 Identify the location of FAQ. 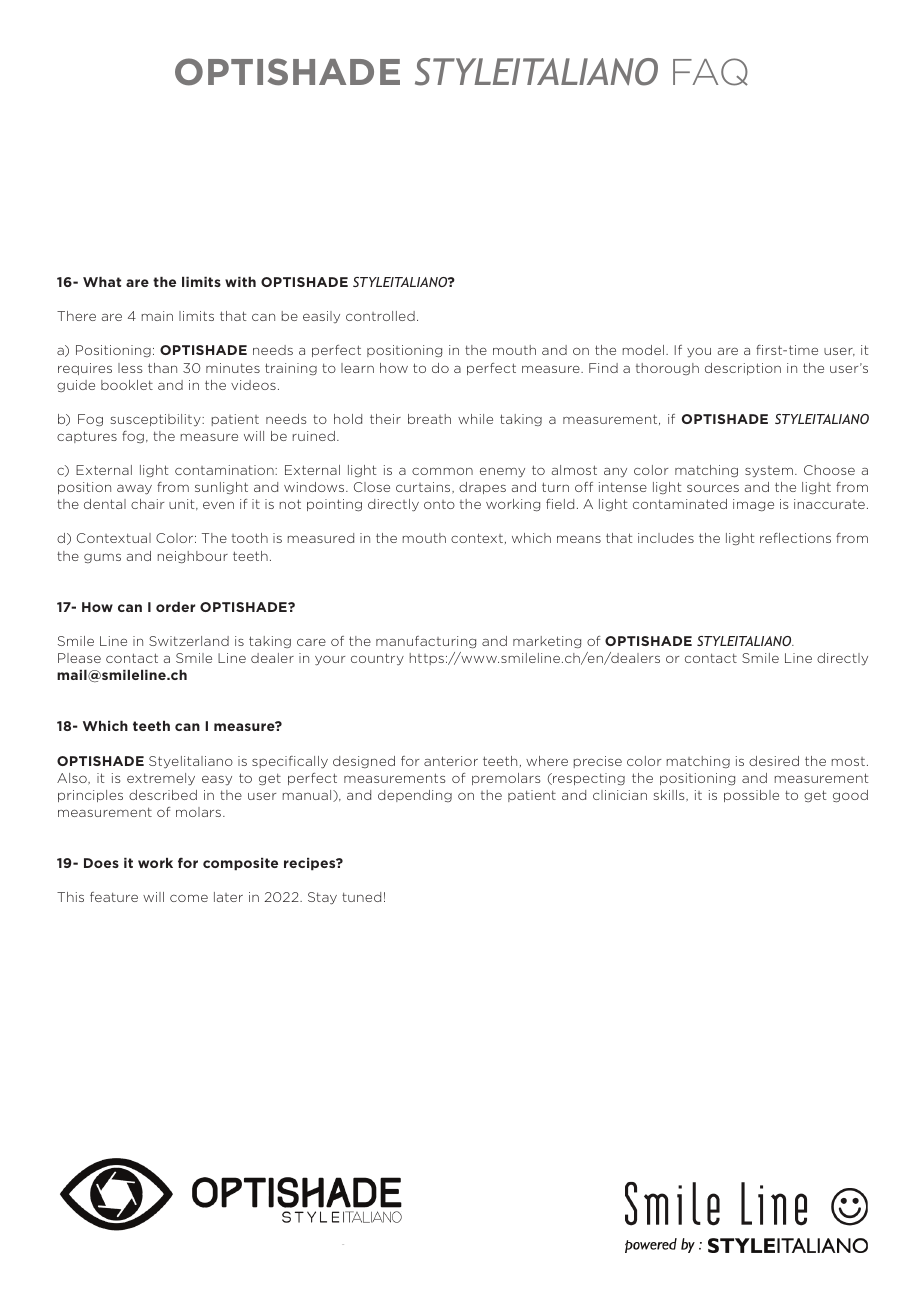
(710, 72).
